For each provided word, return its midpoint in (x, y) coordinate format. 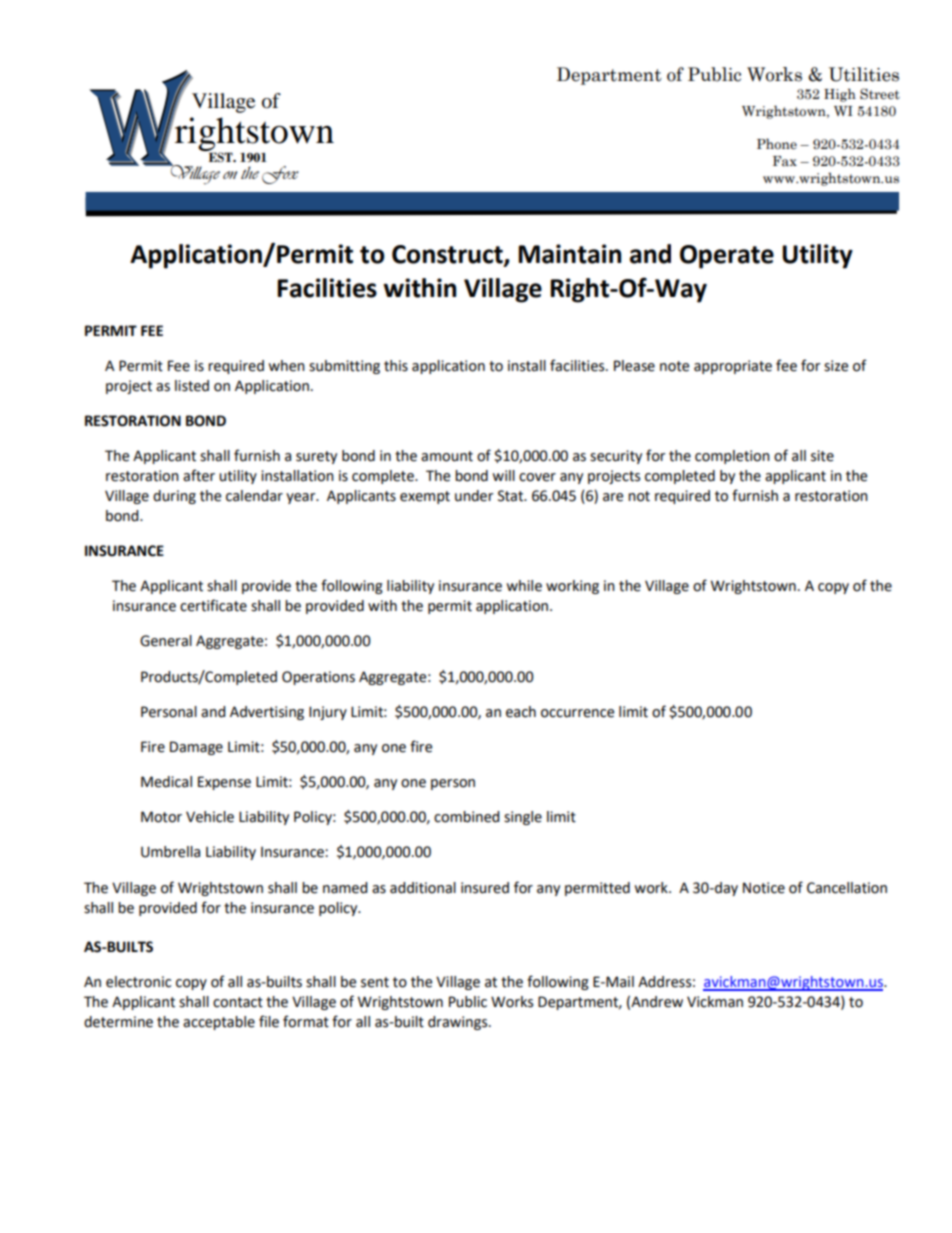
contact (238, 1002)
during (174, 497)
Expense (224, 783)
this (396, 366)
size (836, 366)
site (822, 456)
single (523, 818)
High (840, 95)
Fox (280, 175)
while (524, 586)
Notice (764, 888)
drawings (459, 1023)
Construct (448, 255)
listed (192, 386)
